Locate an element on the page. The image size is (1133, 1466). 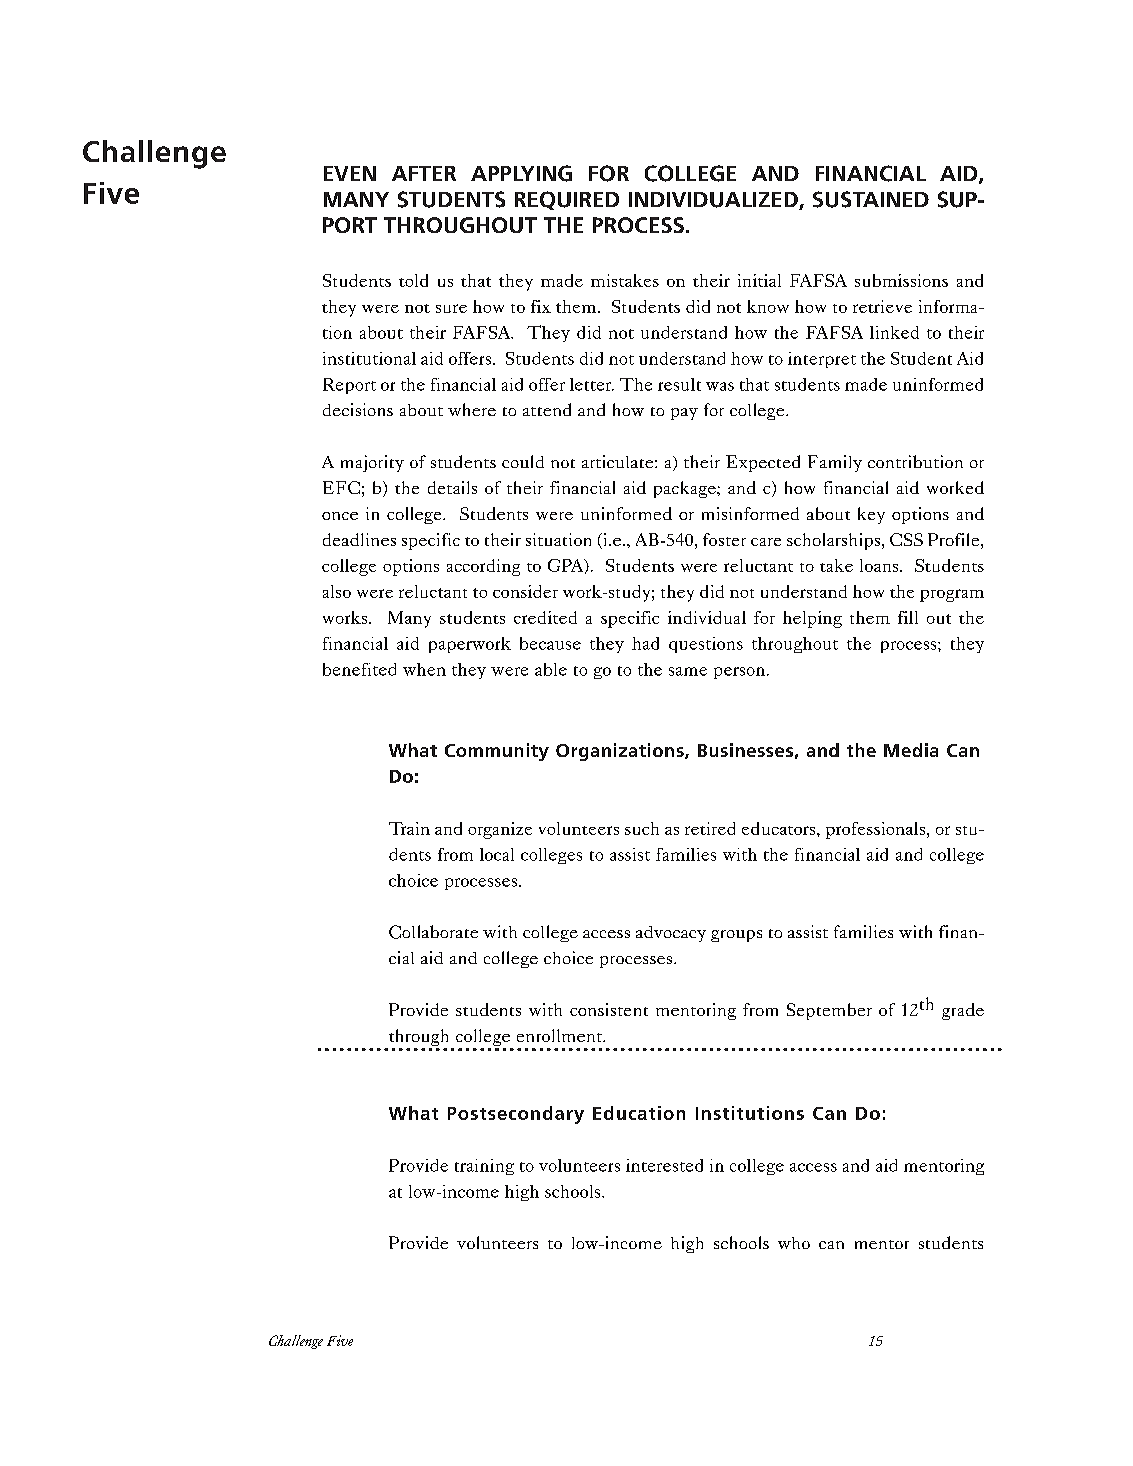
SUSTAINED is located at coordinates (871, 199).
